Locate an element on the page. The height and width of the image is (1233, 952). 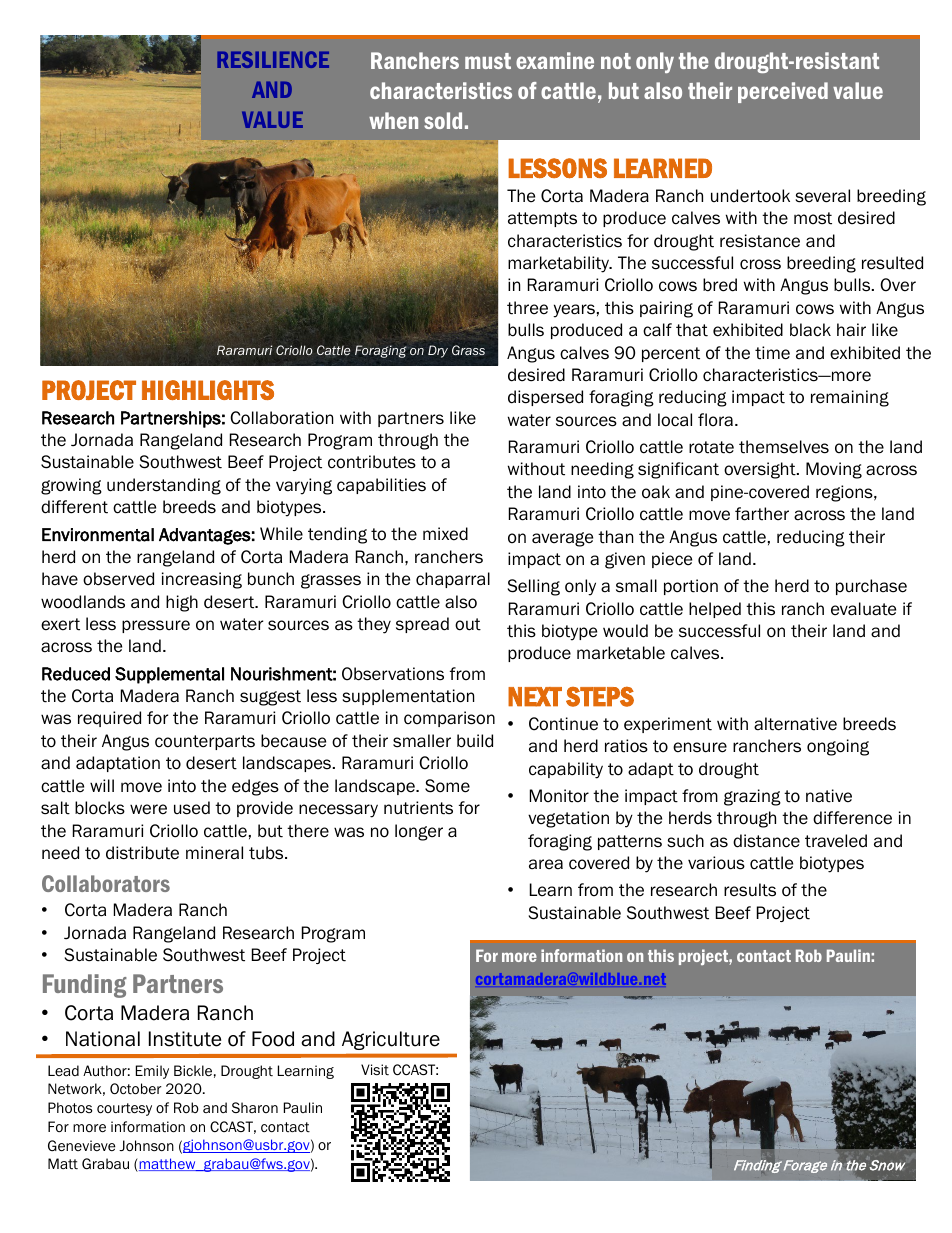
pressure is located at coordinates (156, 626).
